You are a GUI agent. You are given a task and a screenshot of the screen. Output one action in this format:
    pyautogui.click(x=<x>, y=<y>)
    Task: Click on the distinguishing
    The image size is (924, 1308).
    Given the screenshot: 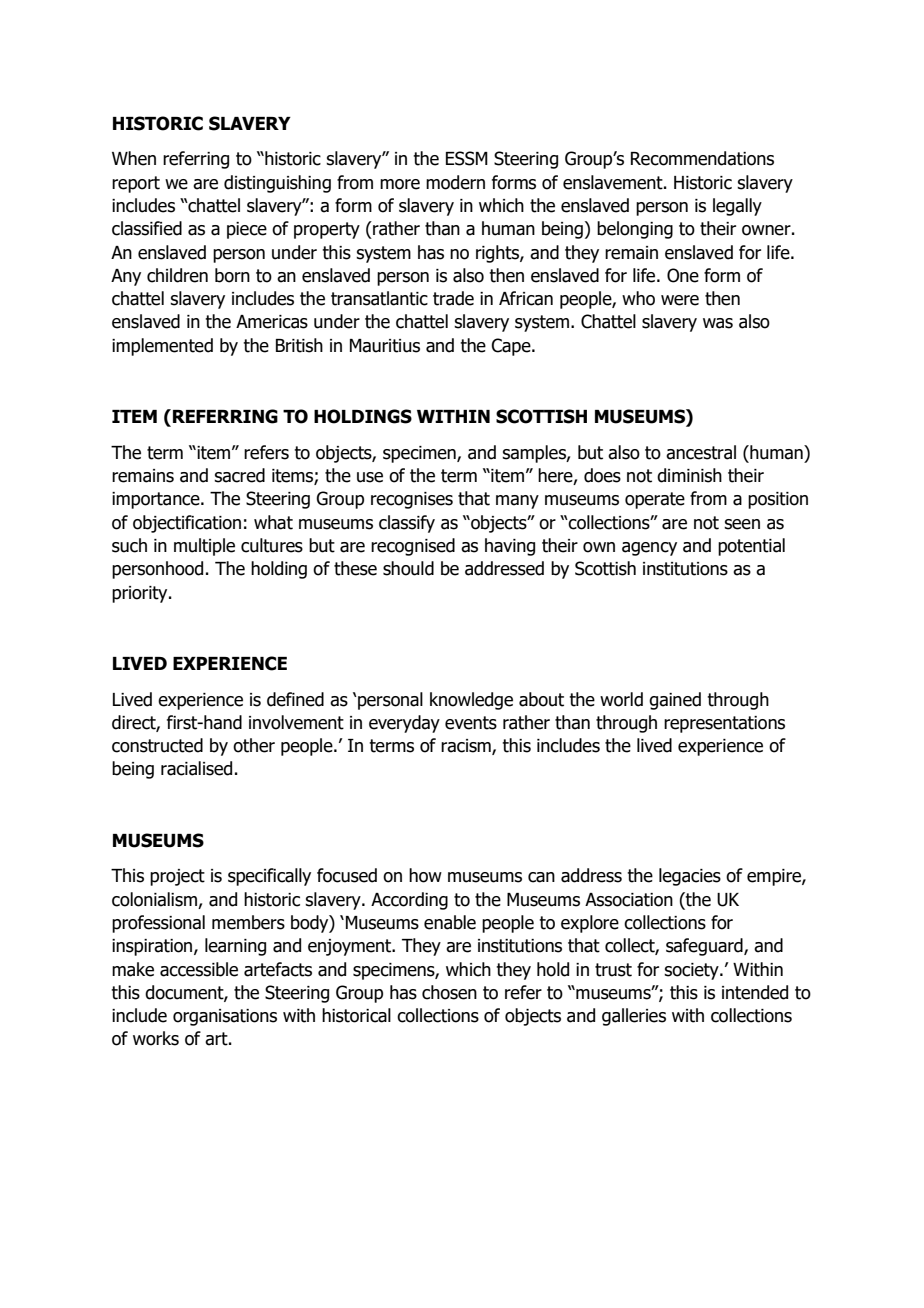 What is the action you would take?
    pyautogui.click(x=277, y=184)
